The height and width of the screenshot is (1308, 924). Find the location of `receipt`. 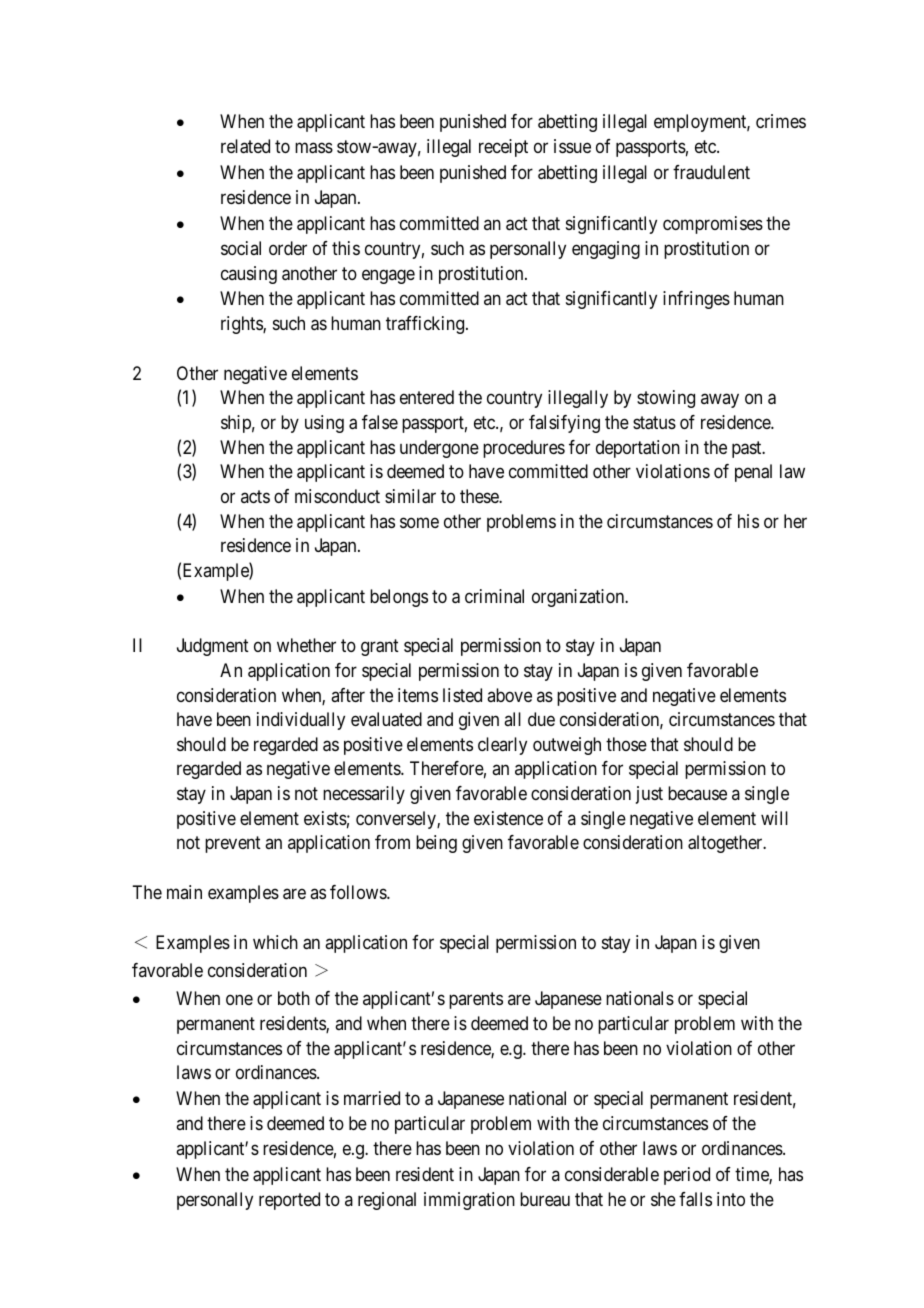

receipt is located at coordinates (503, 148).
